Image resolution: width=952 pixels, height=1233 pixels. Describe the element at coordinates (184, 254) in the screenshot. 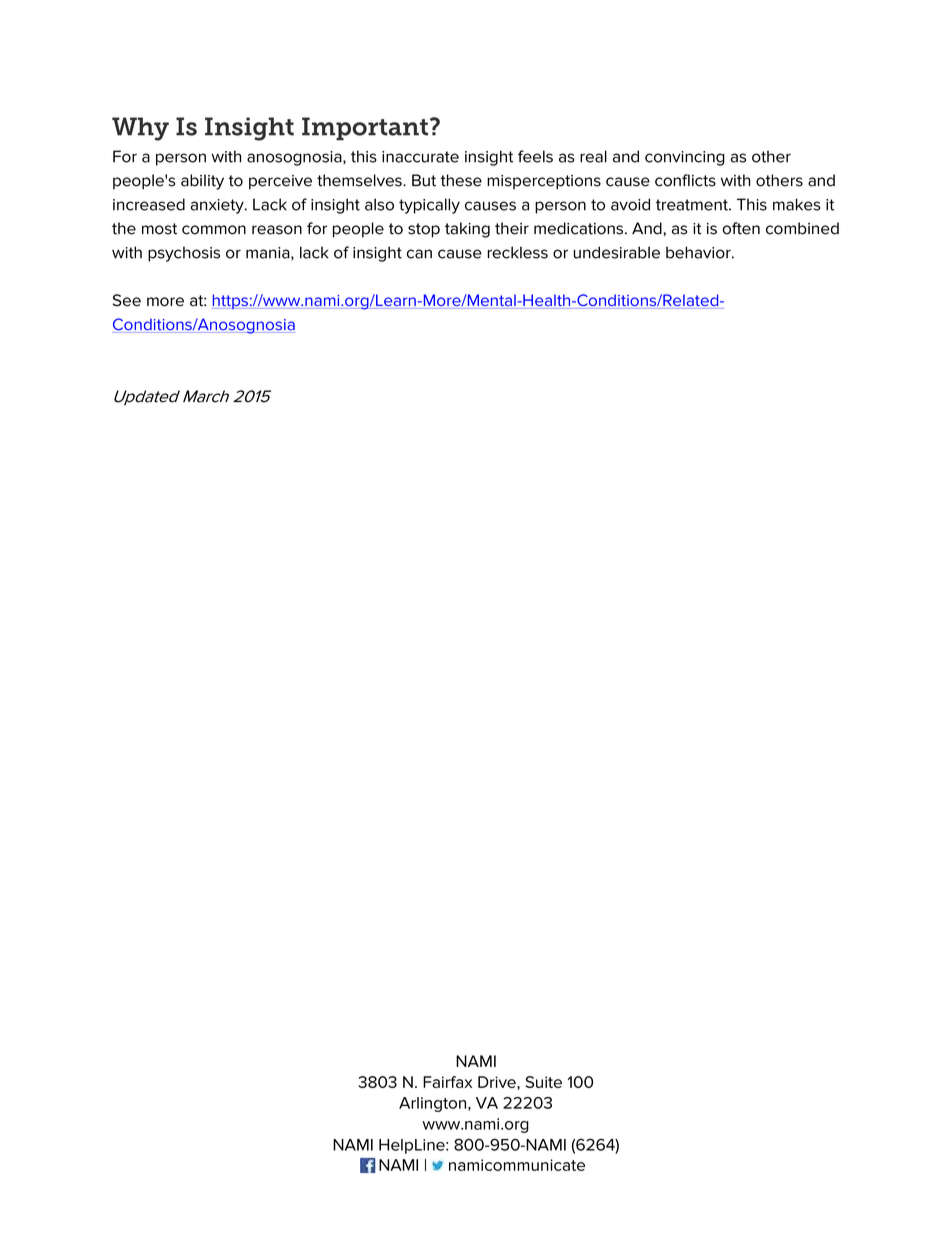

I see `psychosis` at that location.
